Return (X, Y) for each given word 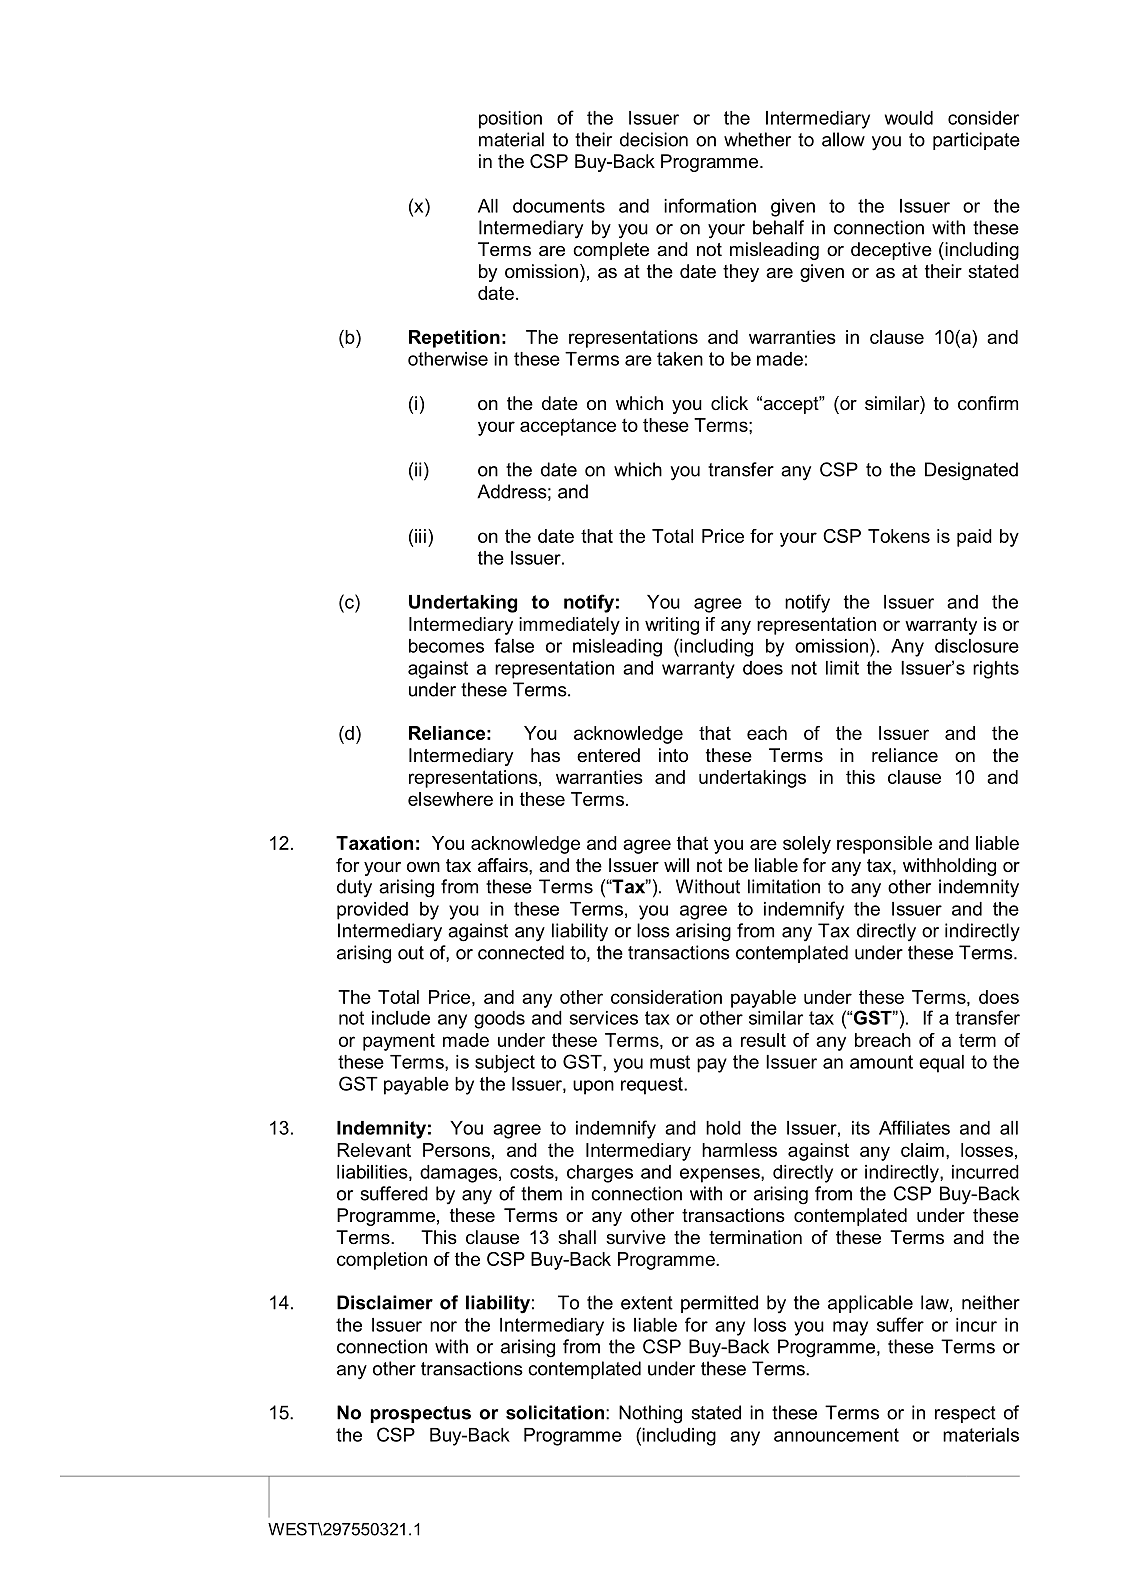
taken (680, 359)
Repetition (454, 339)
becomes (446, 646)
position (510, 120)
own (423, 867)
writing (672, 626)
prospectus (420, 1414)
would (909, 118)
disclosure (977, 646)
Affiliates (914, 1127)
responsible (884, 845)
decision (654, 139)
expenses (721, 1175)
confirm (988, 403)
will (676, 865)
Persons (456, 1150)
